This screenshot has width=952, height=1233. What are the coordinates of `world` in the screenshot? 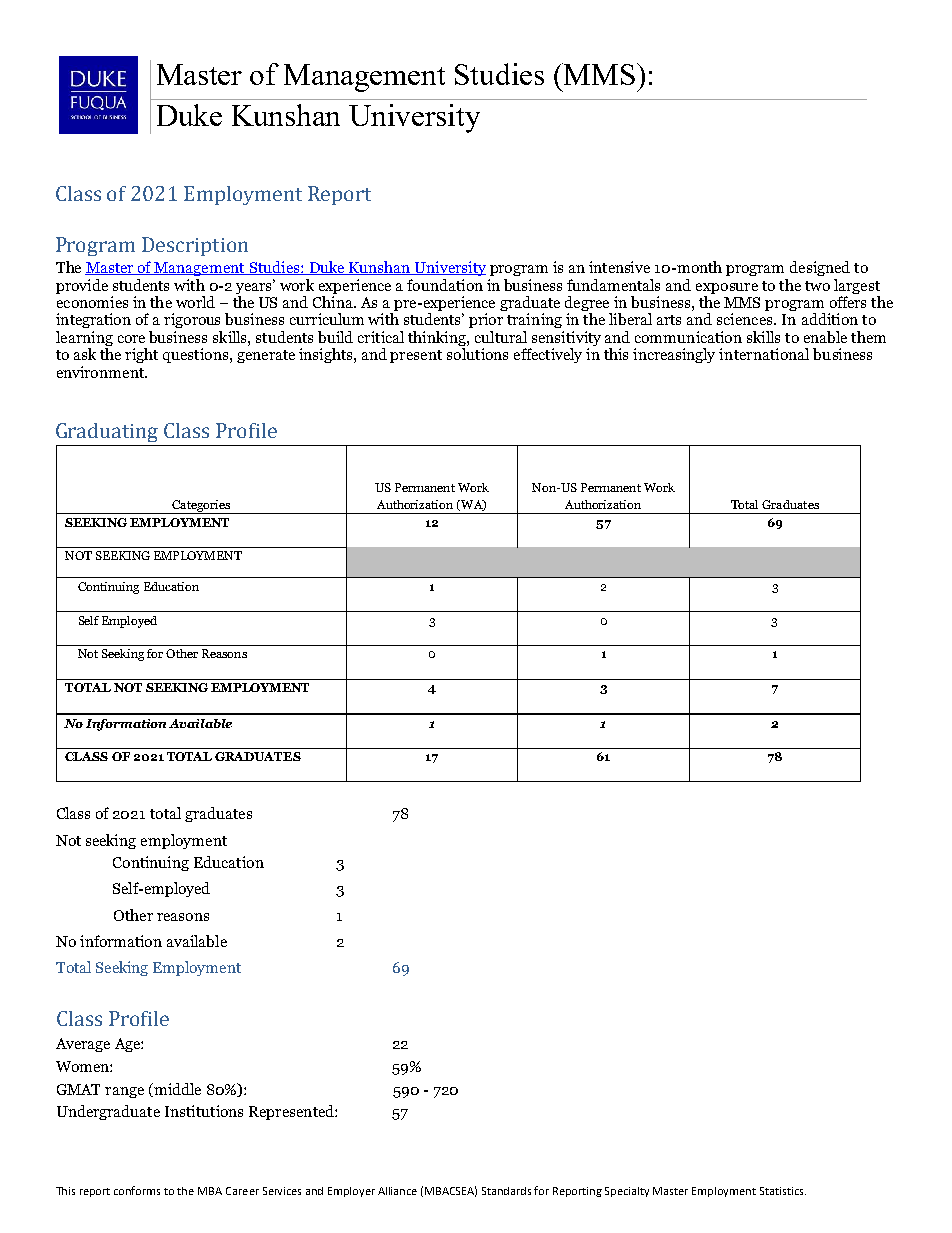 It's located at (195, 302).
